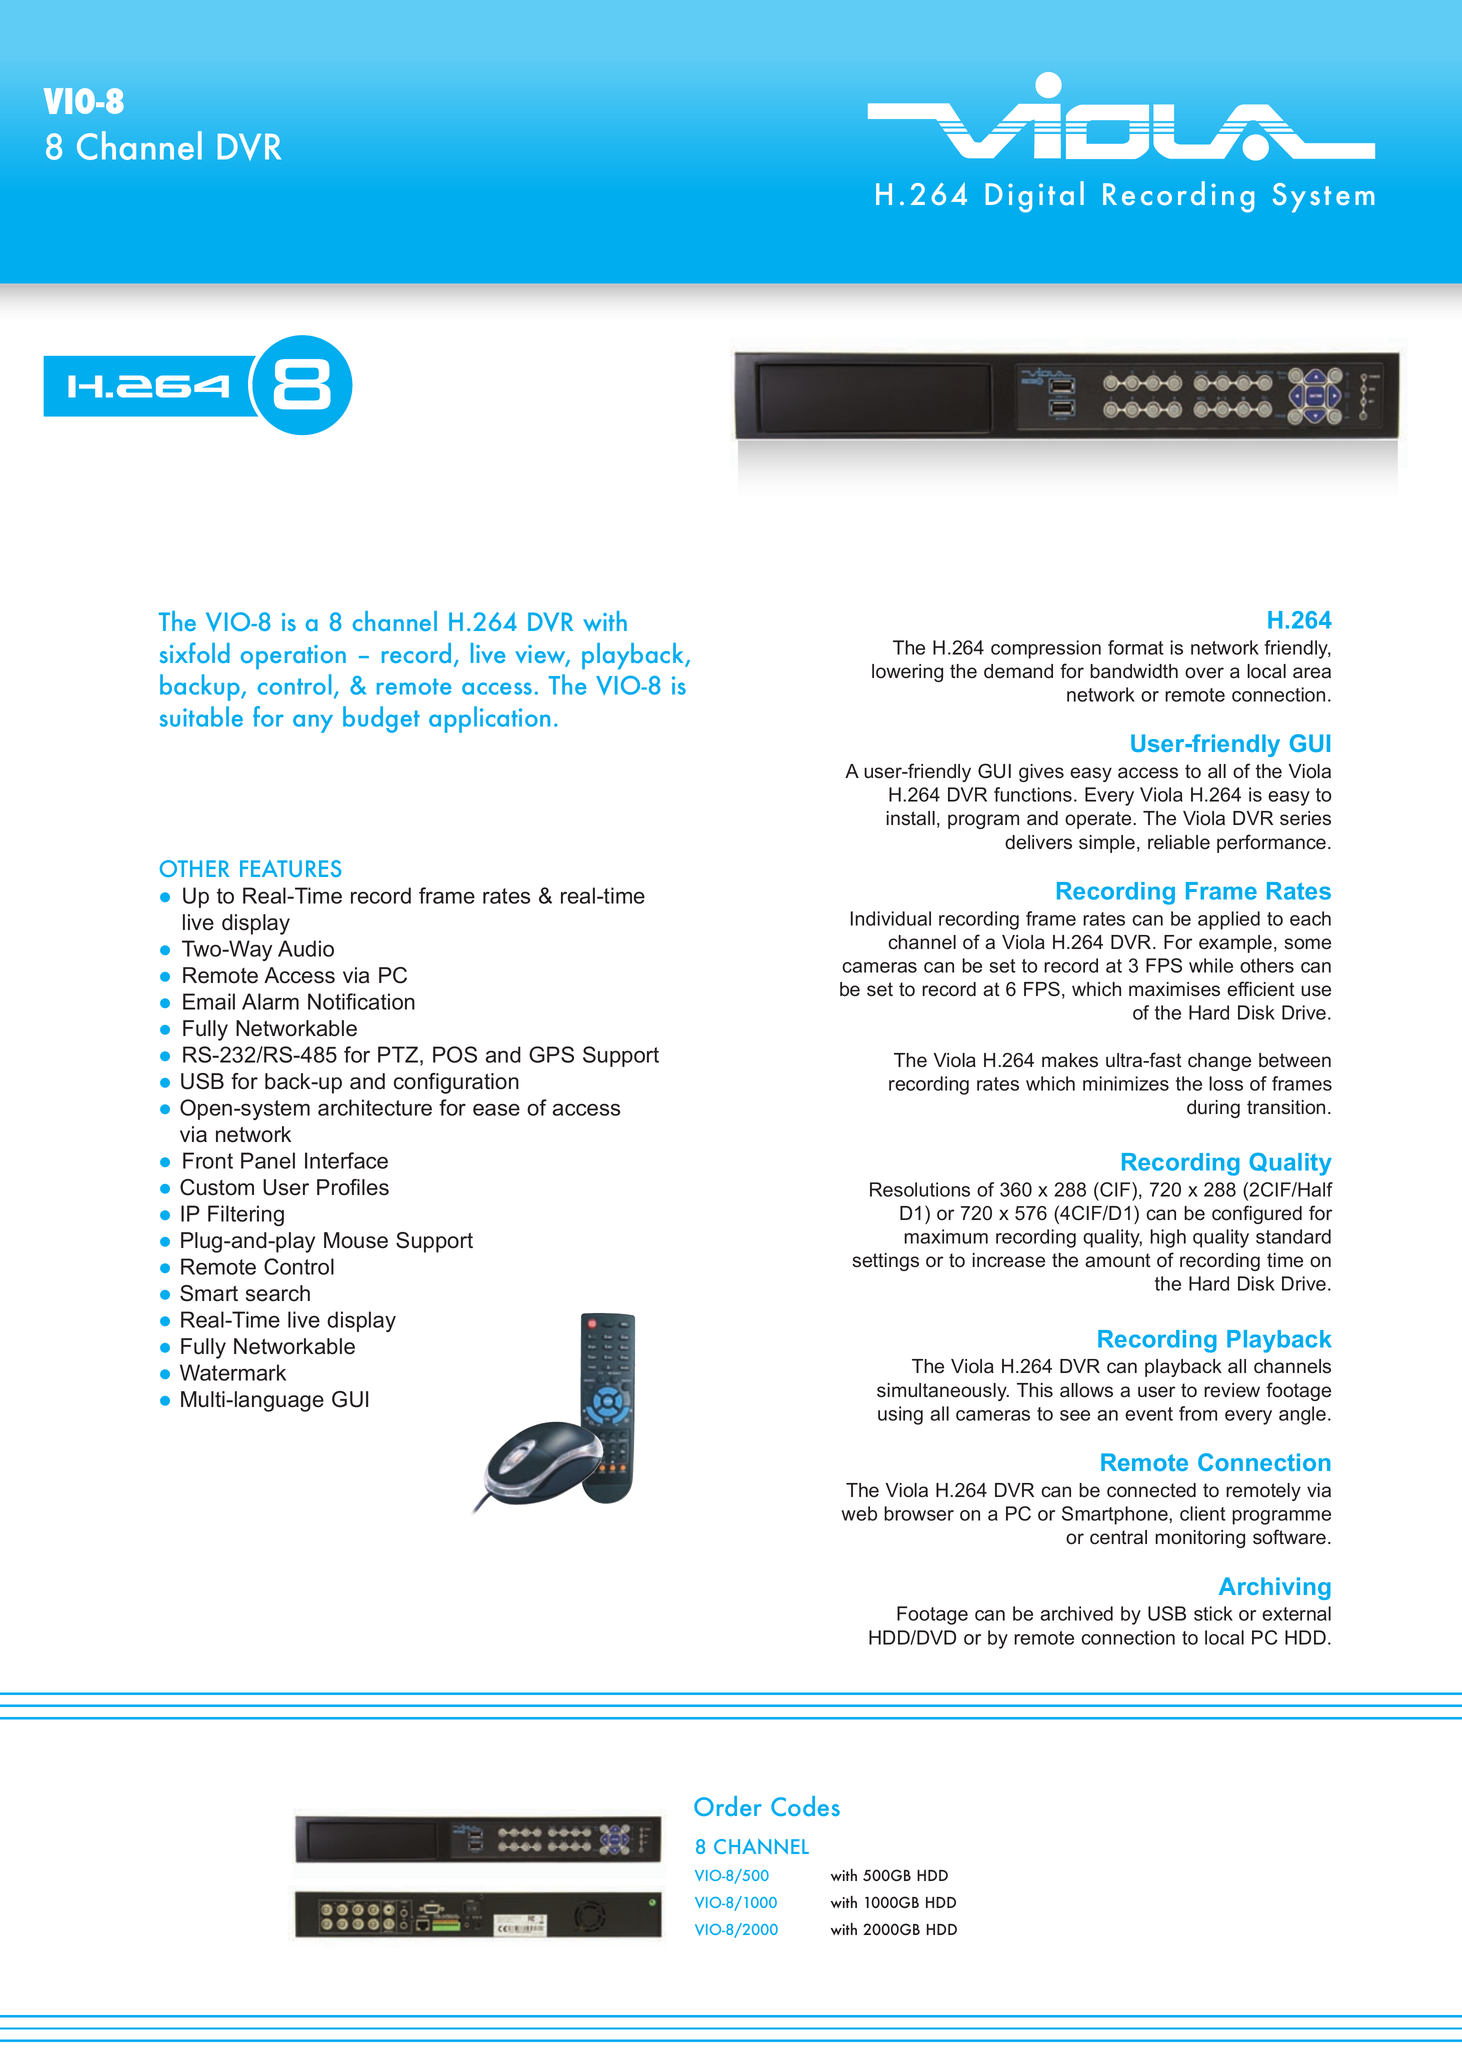 The image size is (1462, 2067). I want to click on operation, so click(293, 657).
